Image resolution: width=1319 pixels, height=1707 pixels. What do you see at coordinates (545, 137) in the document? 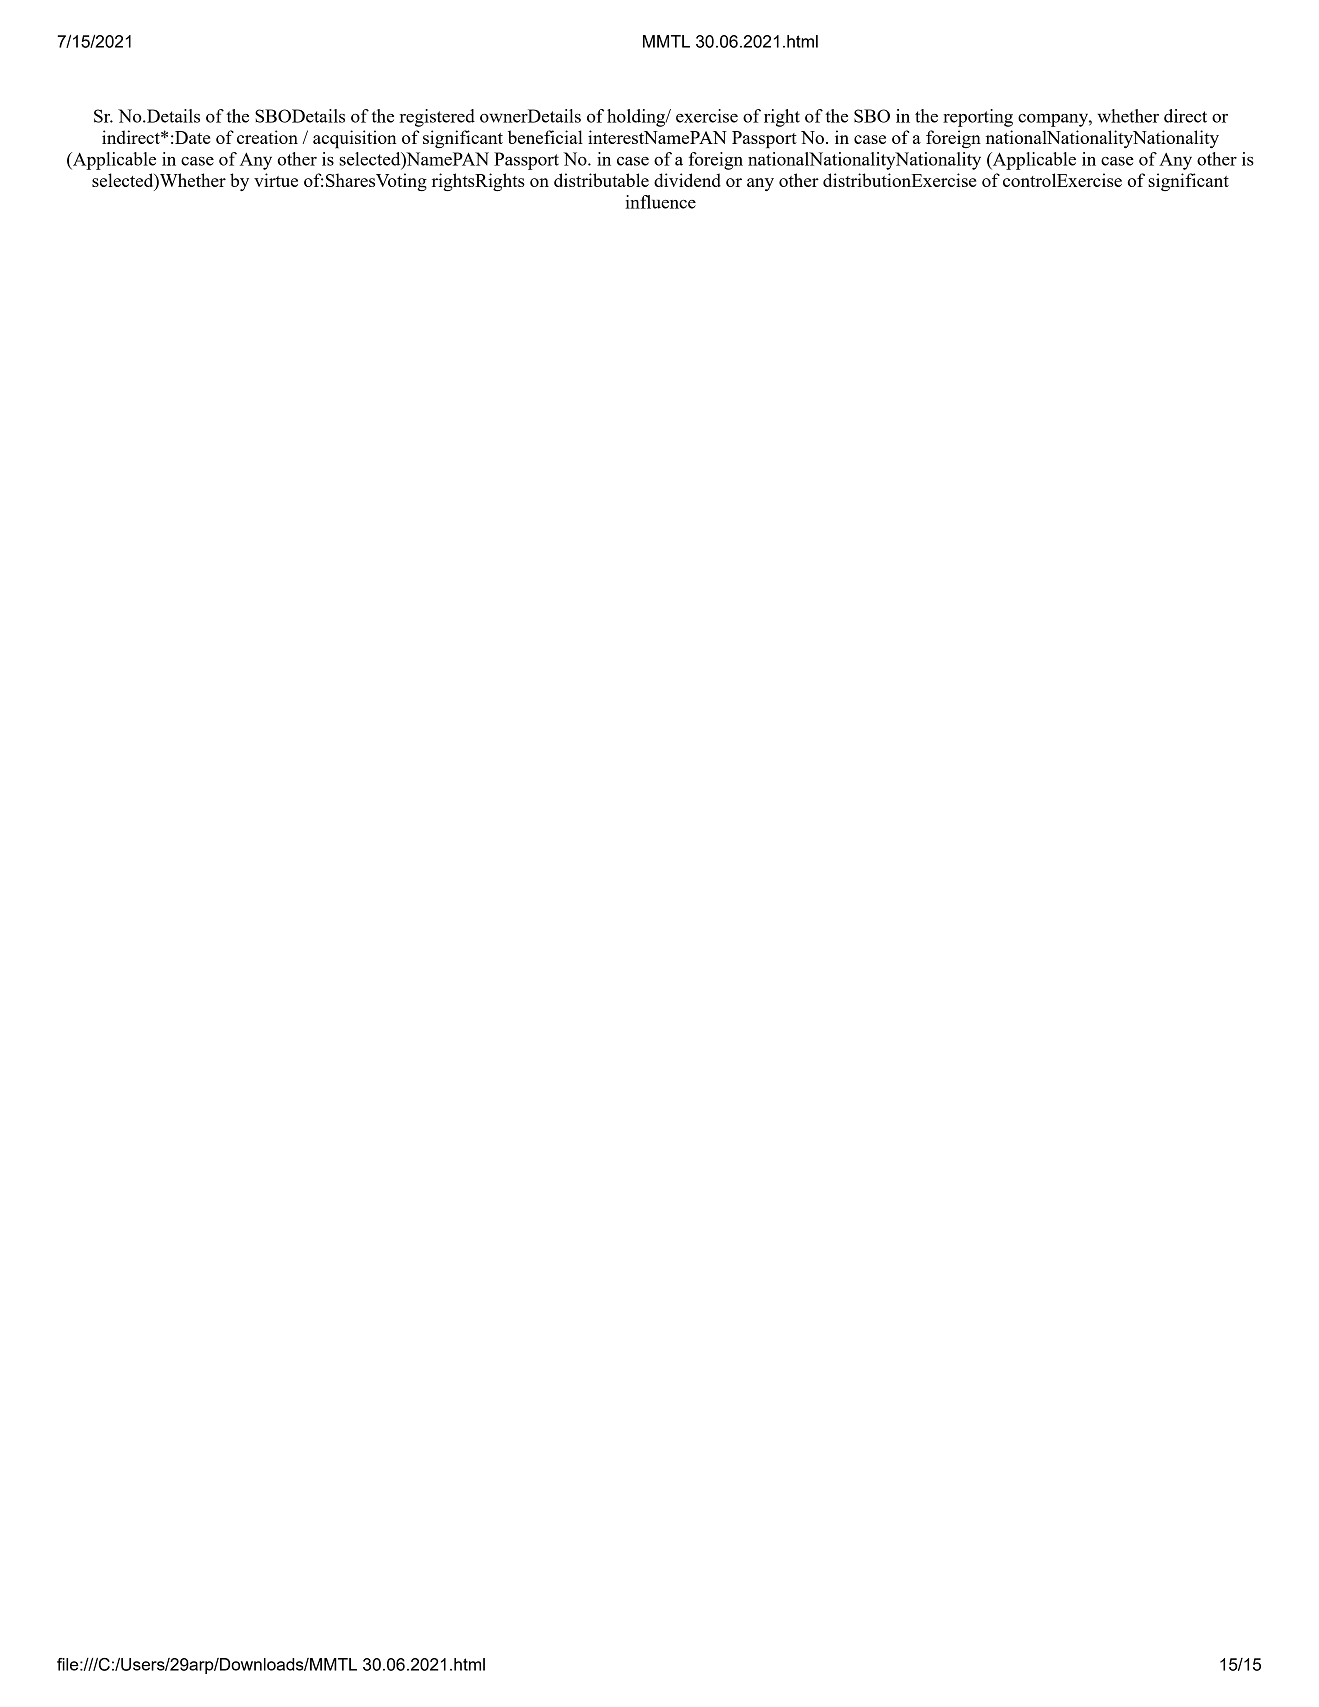
I see `beneficial` at bounding box center [545, 137].
